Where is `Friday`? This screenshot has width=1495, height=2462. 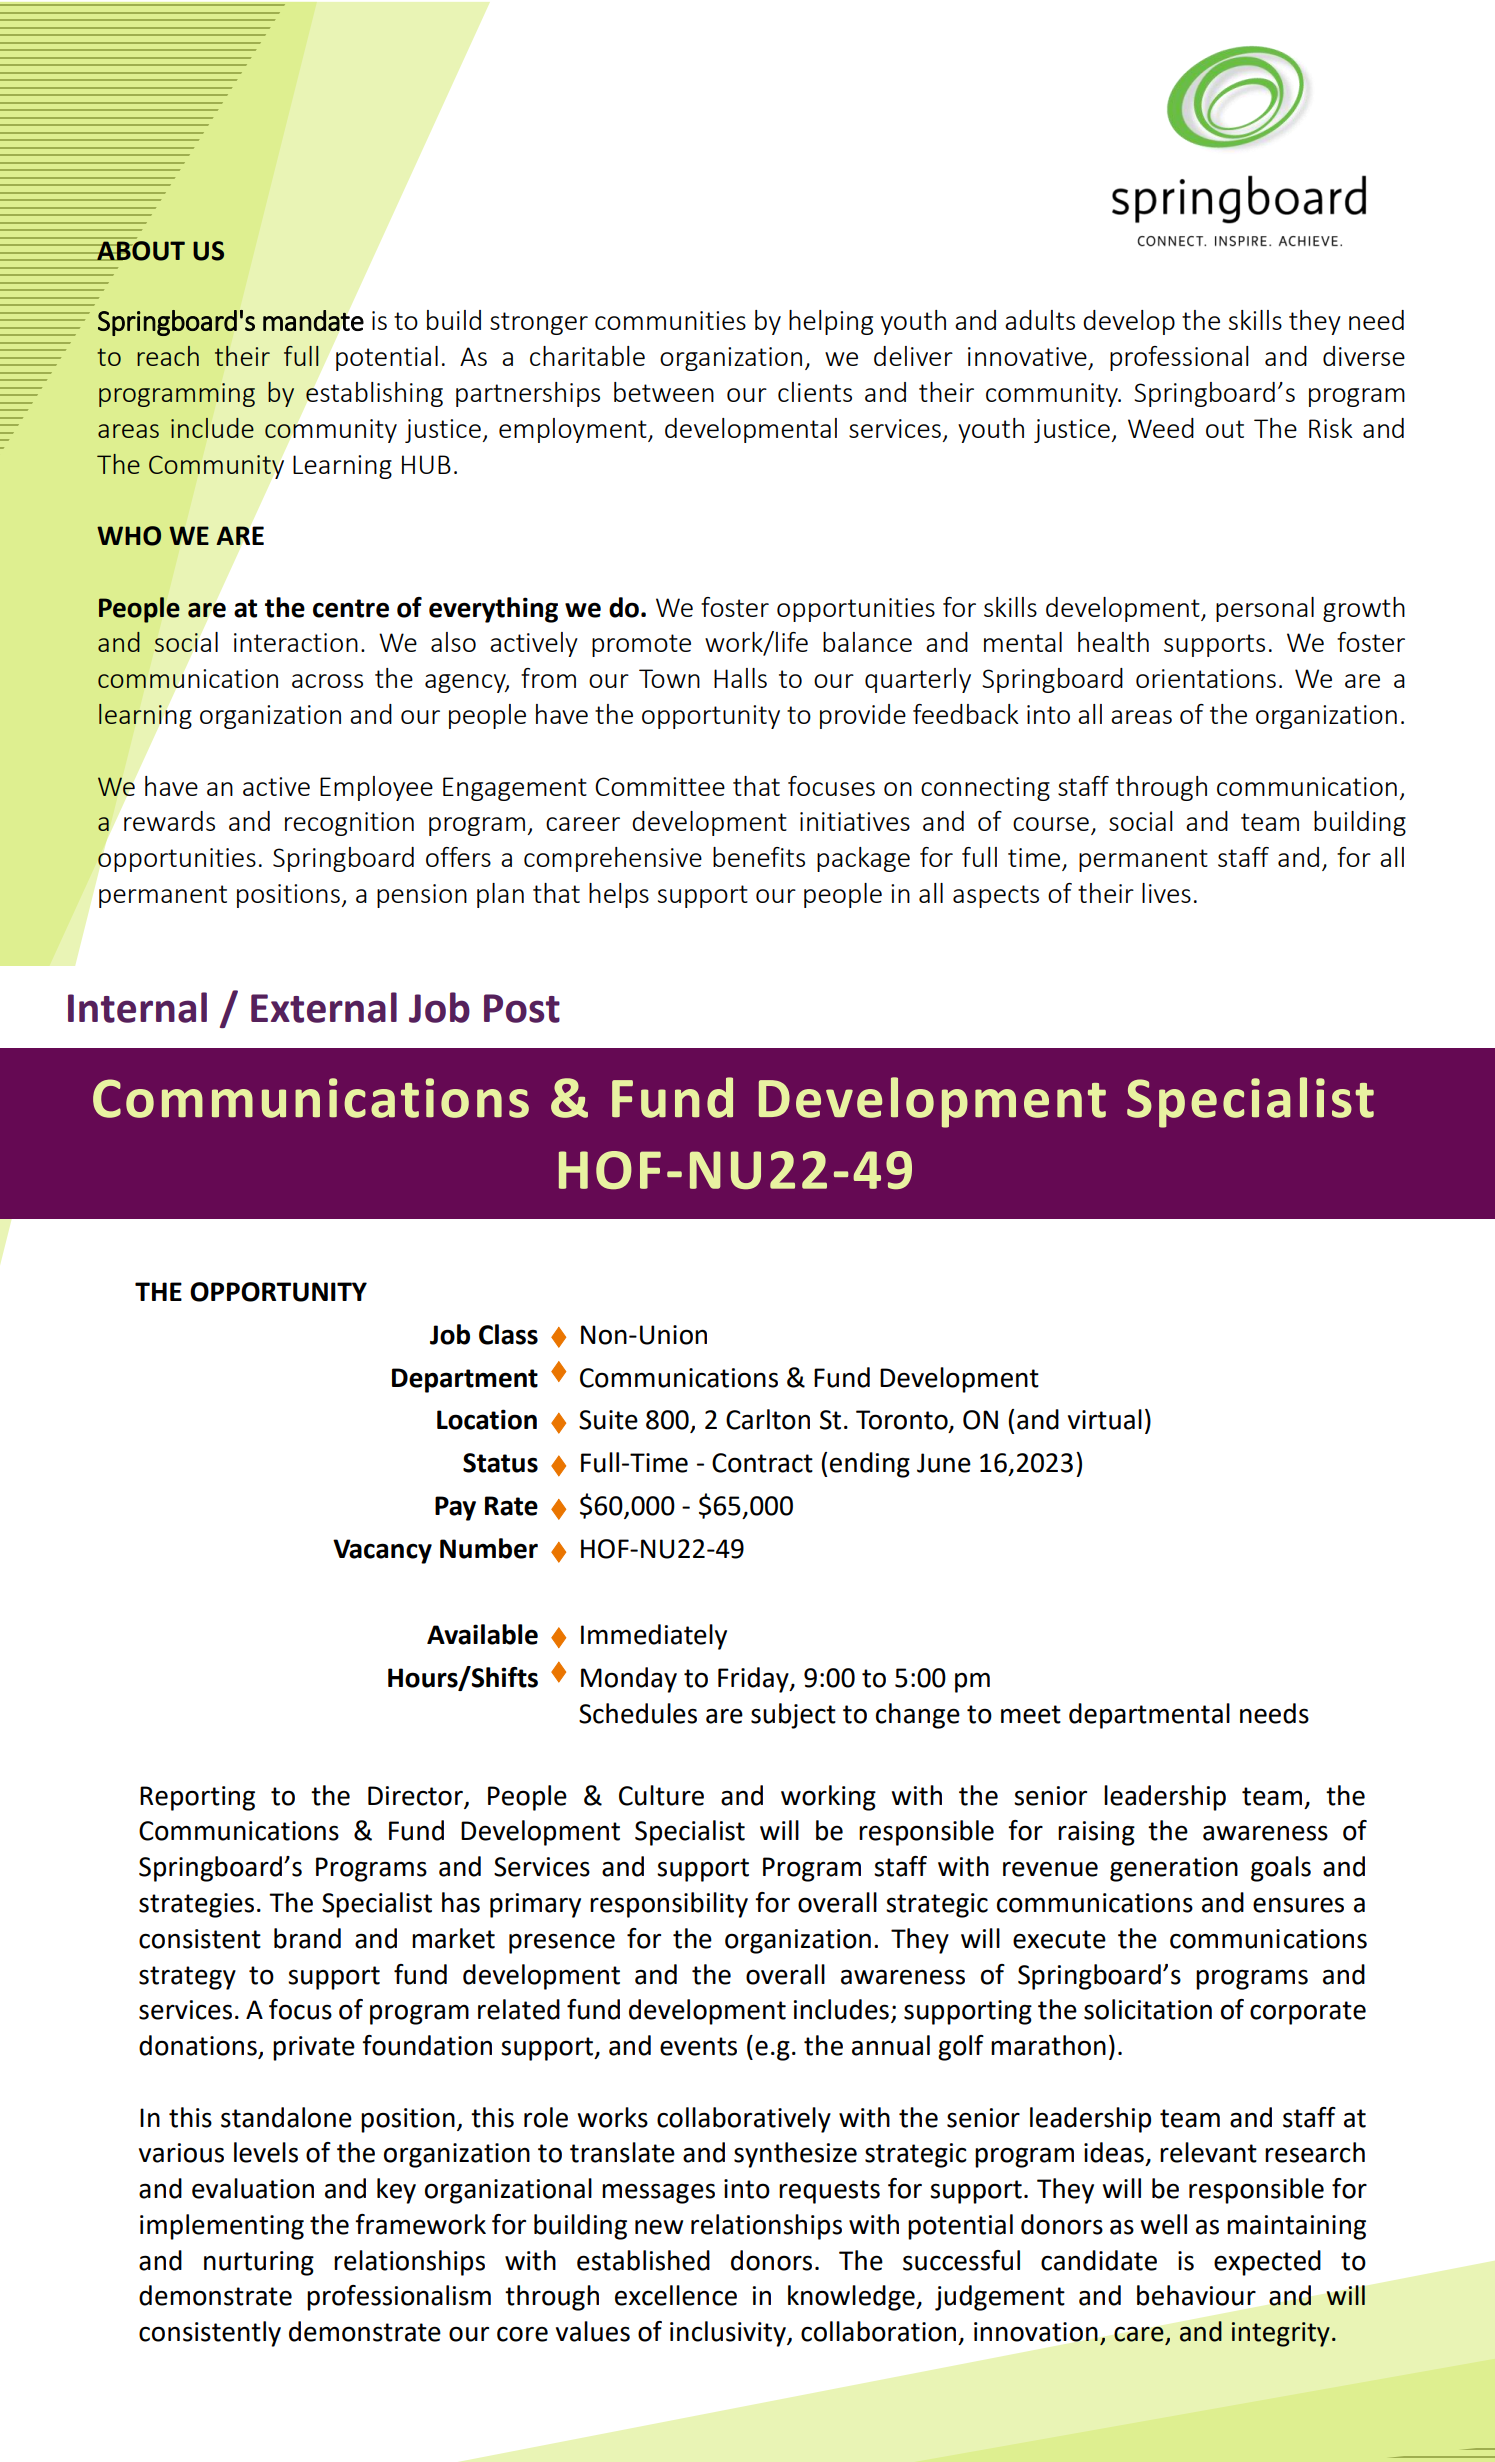 Friday is located at coordinates (754, 1680).
